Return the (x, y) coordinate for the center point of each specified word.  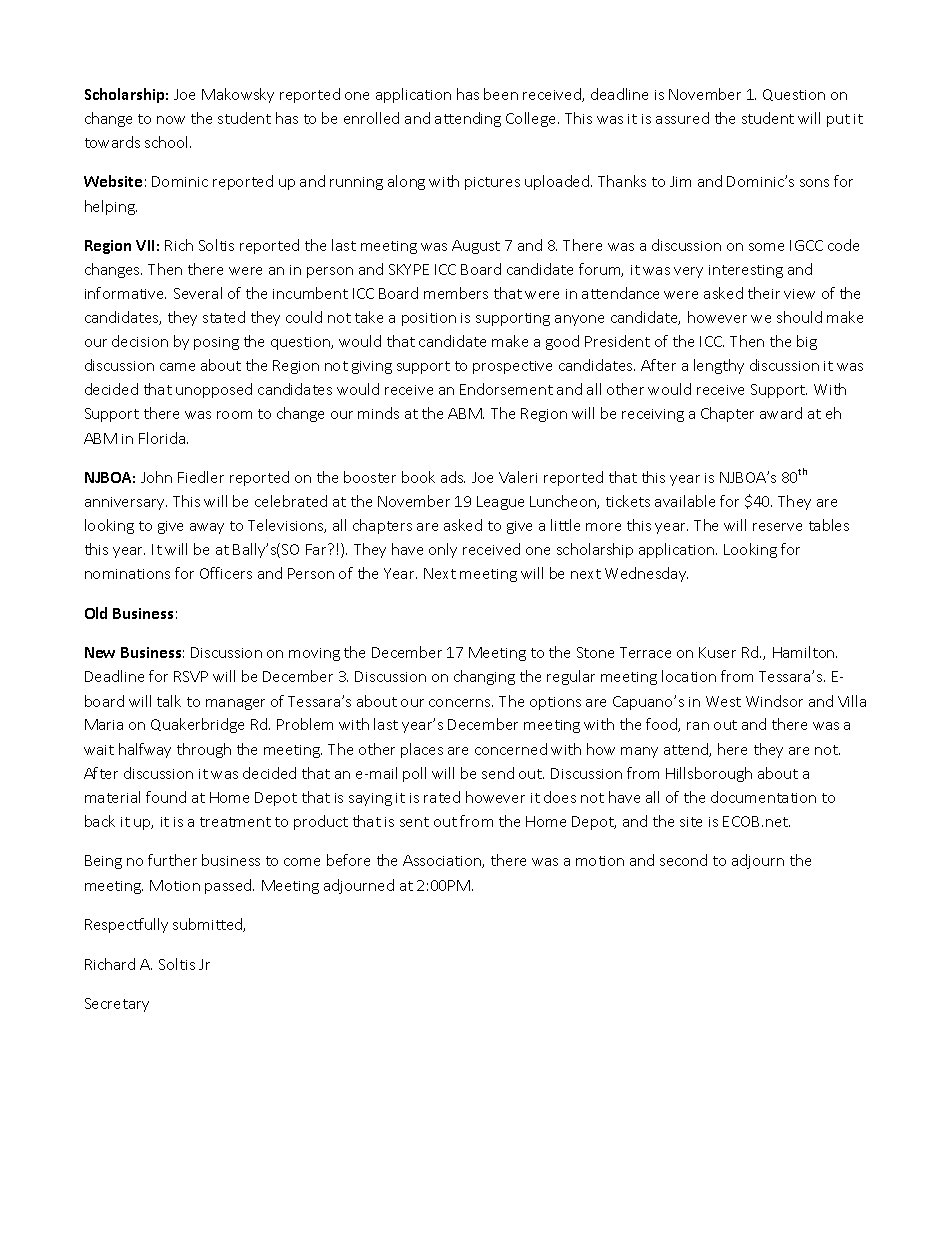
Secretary (117, 1005)
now (171, 120)
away (207, 528)
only (443, 550)
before (348, 860)
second (683, 860)
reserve (777, 527)
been (501, 94)
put (838, 120)
